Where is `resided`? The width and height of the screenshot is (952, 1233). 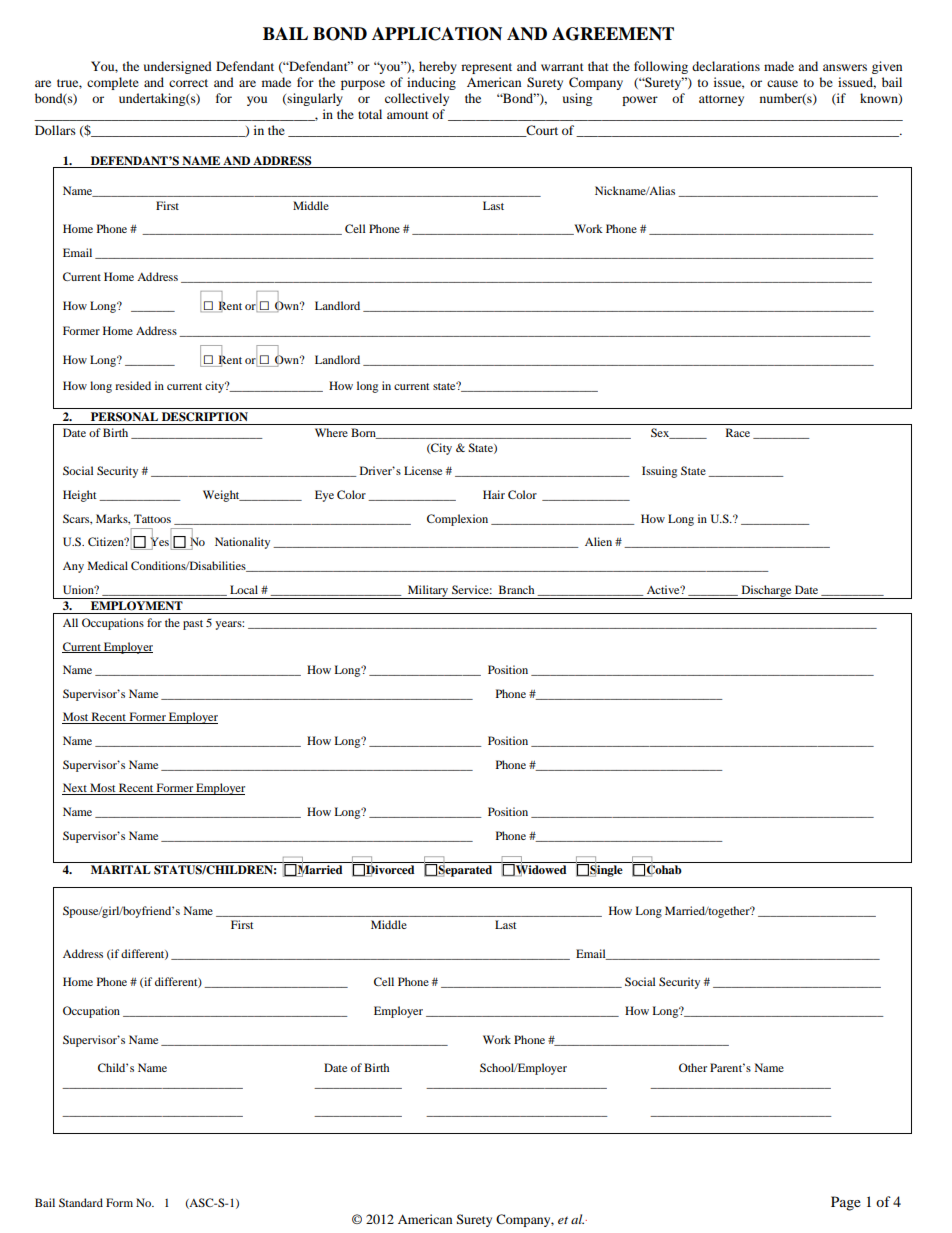 resided is located at coordinates (133, 385).
